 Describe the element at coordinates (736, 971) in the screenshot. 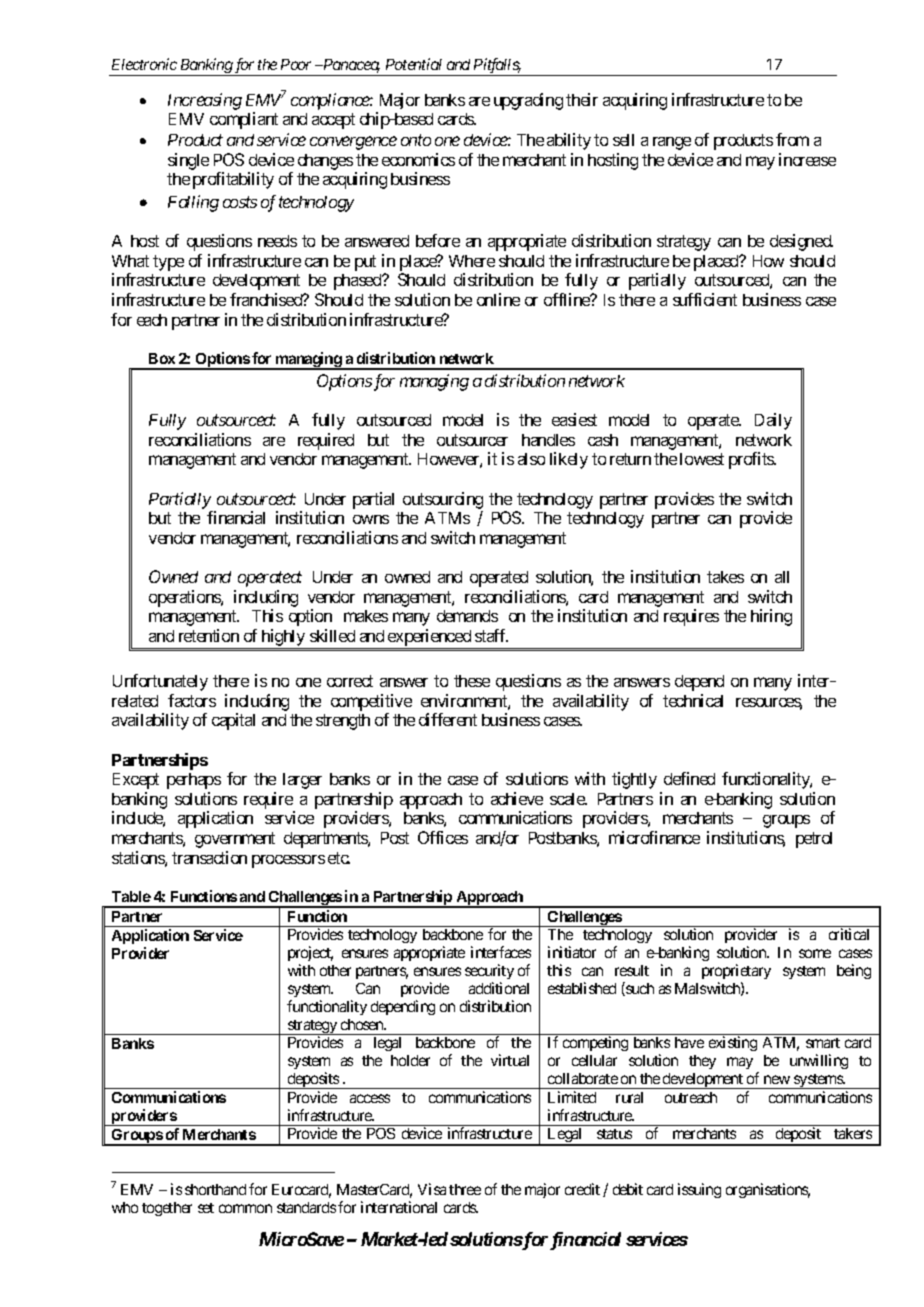

I see `proprietary` at that location.
